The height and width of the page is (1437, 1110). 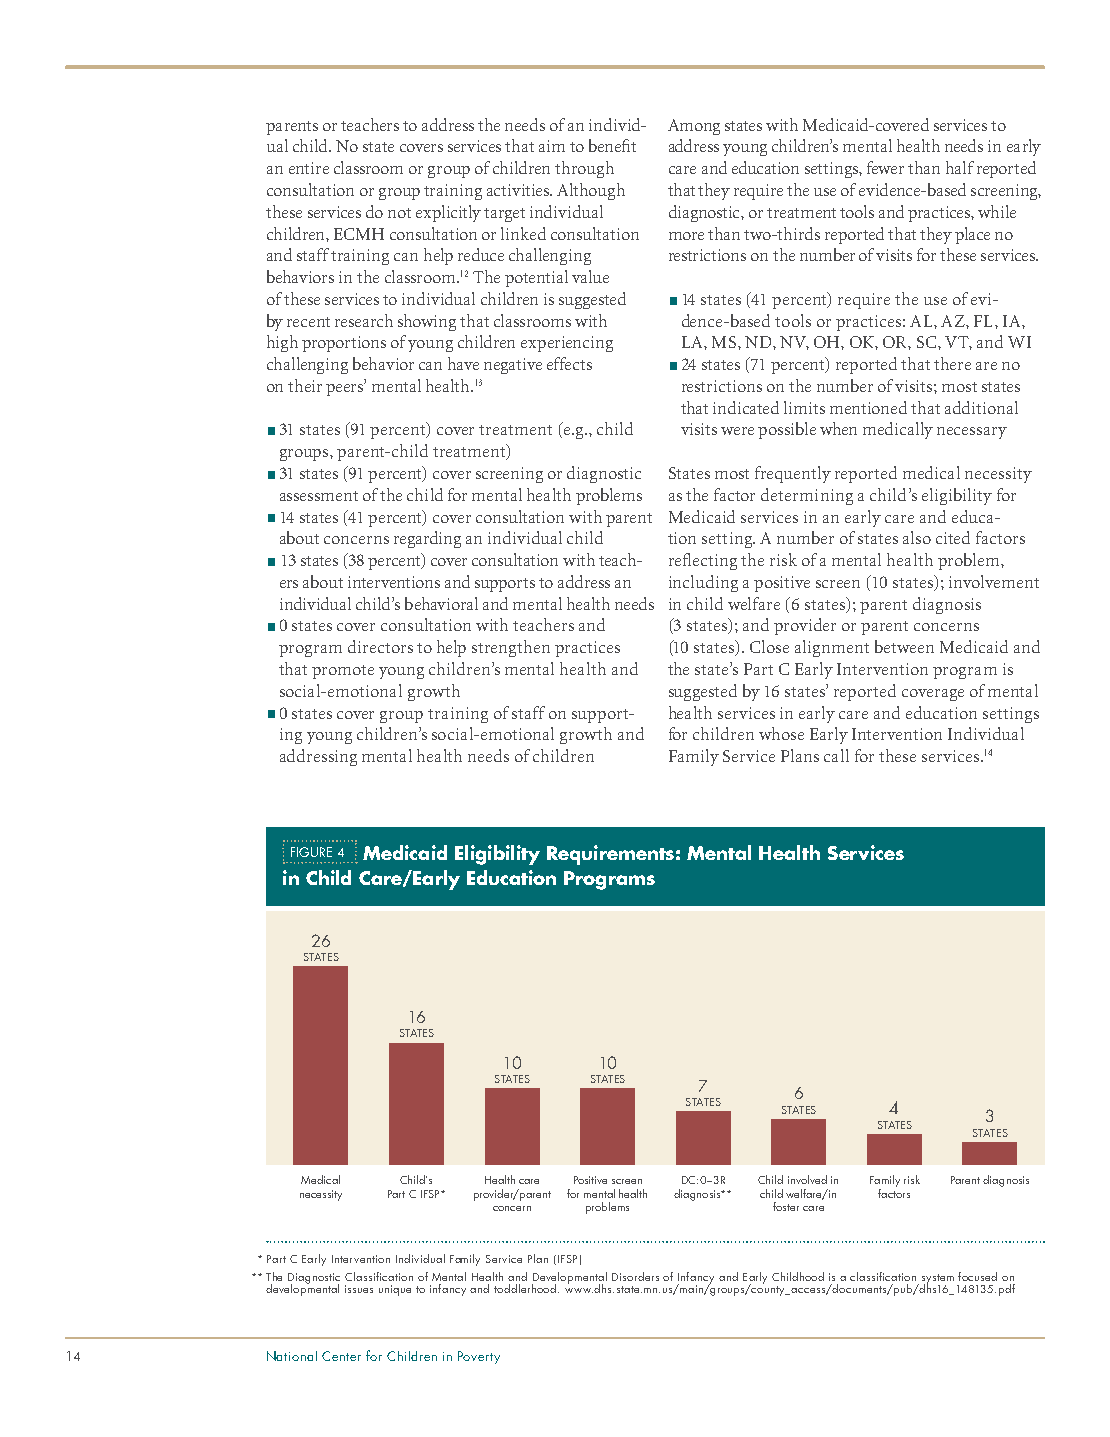 What do you see at coordinates (786, 1206) in the page?
I see `foster` at bounding box center [786, 1206].
